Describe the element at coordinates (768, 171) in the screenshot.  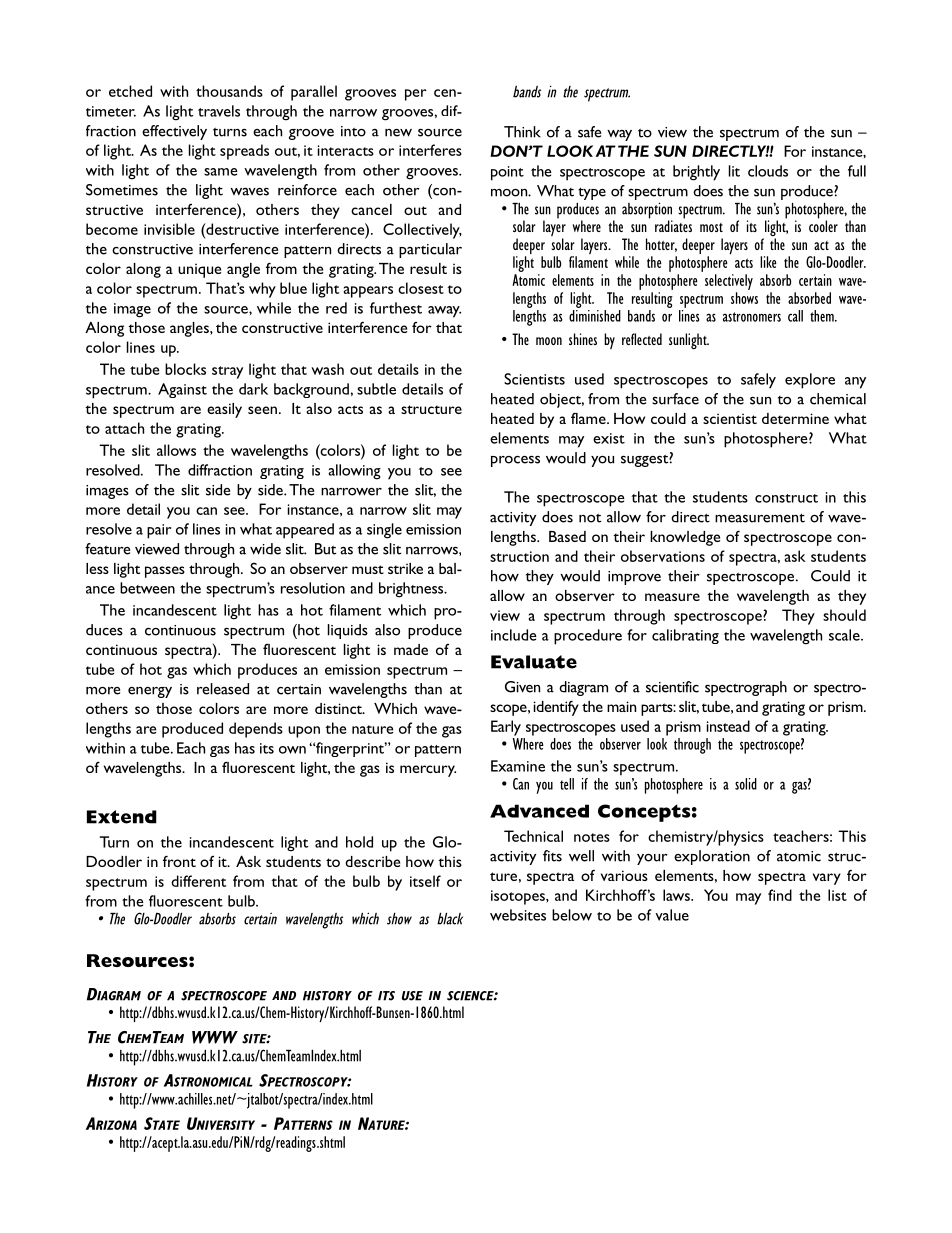
I see `clouds` at that location.
